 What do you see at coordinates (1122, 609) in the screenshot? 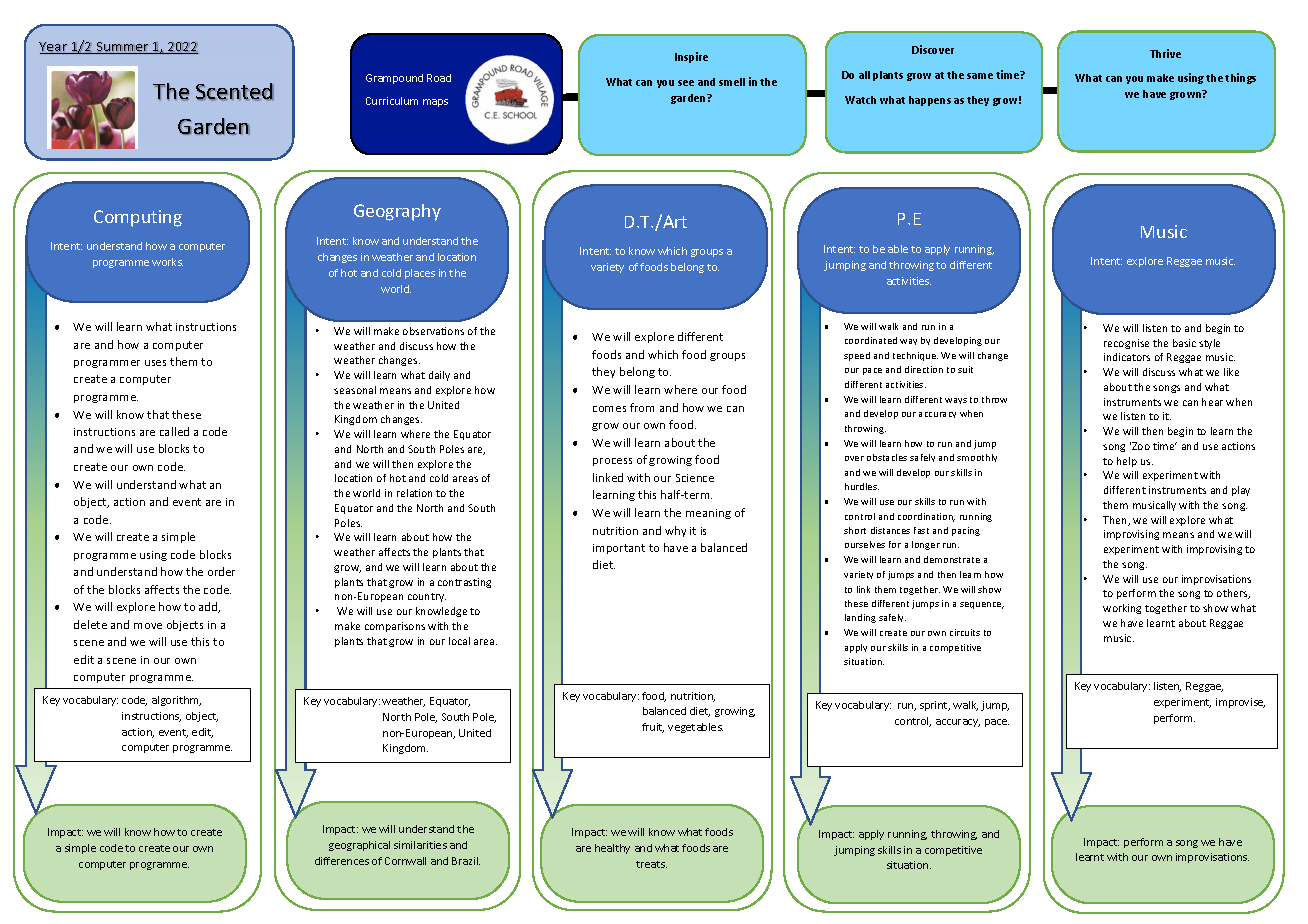
I see `working` at bounding box center [1122, 609].
